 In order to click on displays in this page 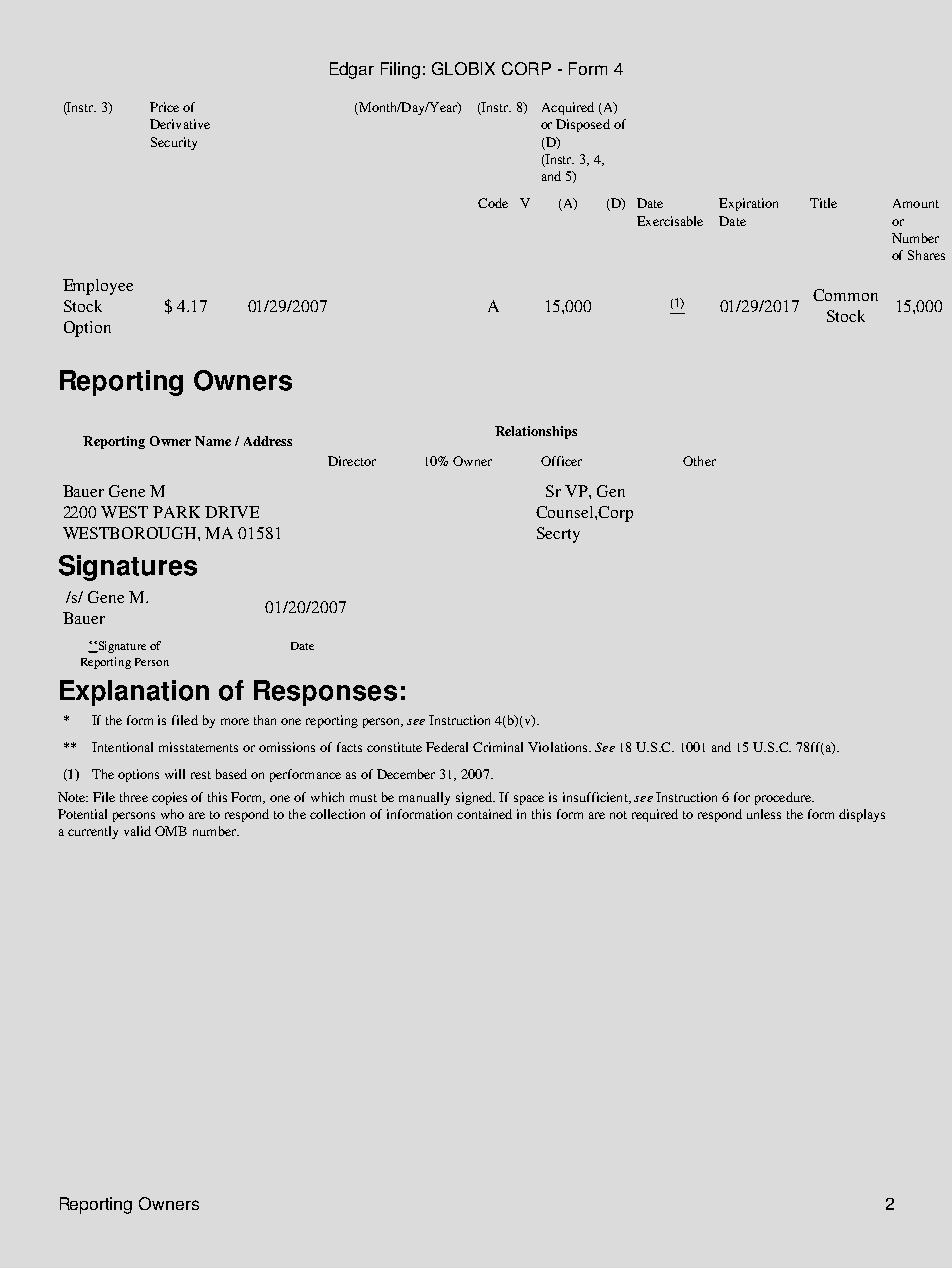, I will do `click(862, 815)`.
